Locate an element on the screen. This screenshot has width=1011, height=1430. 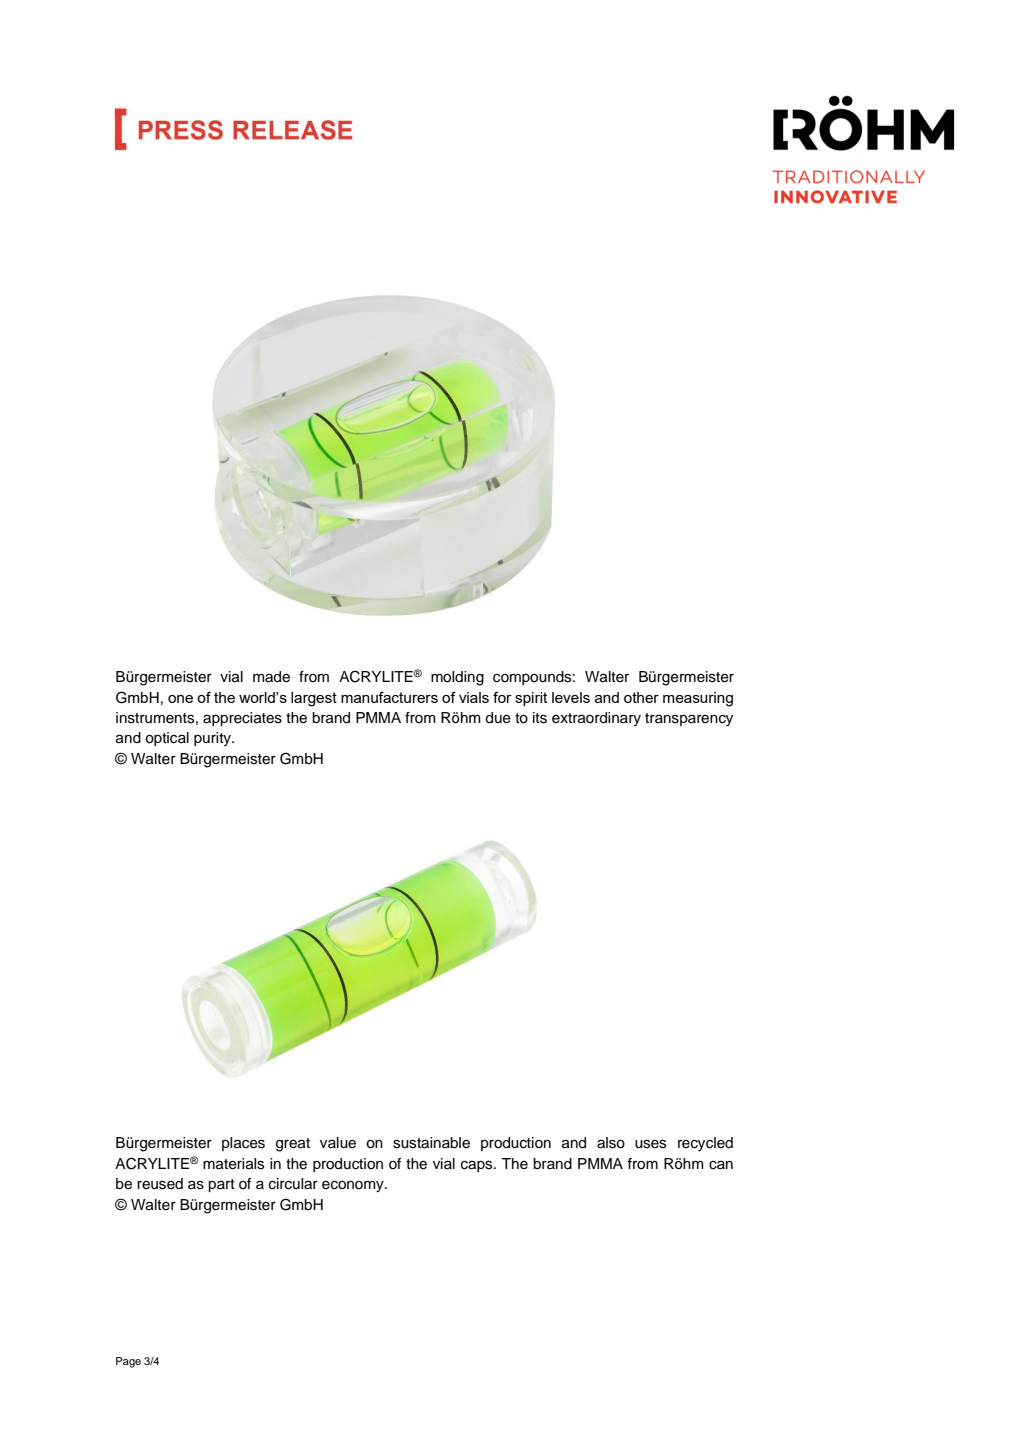
sustainable is located at coordinates (431, 1143).
